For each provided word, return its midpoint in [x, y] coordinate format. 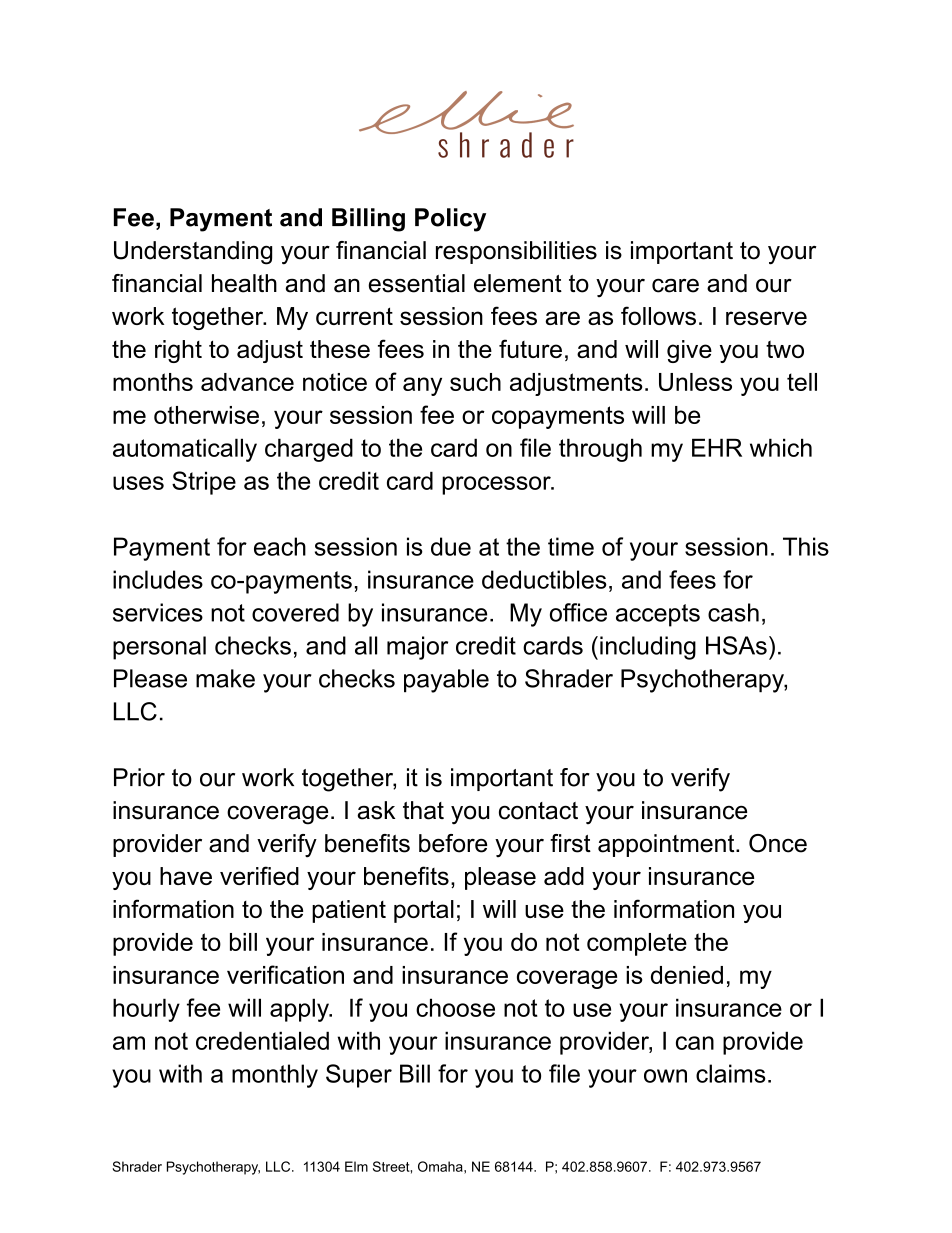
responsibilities [516, 252]
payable [446, 681]
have [186, 876]
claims [731, 1073]
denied [687, 975]
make [225, 678]
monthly [275, 1076]
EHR [717, 447]
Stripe [204, 483]
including [648, 648]
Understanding [193, 253]
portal [424, 911]
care [675, 285]
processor [497, 485]
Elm [356, 1166]
